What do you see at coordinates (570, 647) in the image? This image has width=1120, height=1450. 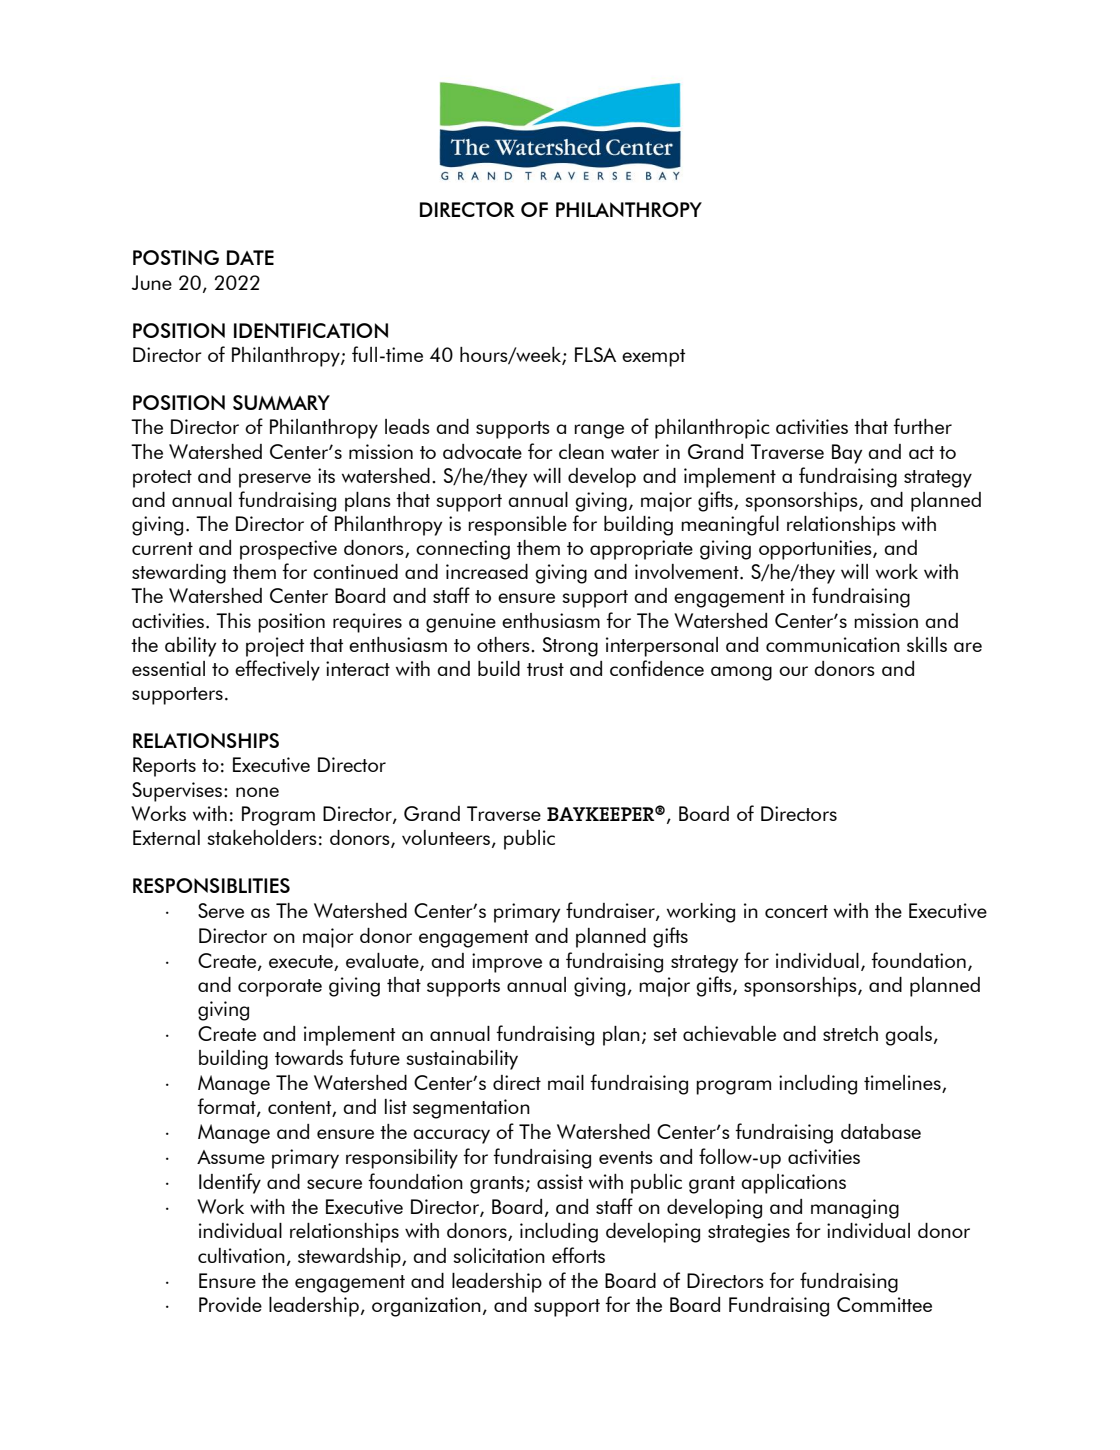 I see `Strong` at bounding box center [570, 647].
